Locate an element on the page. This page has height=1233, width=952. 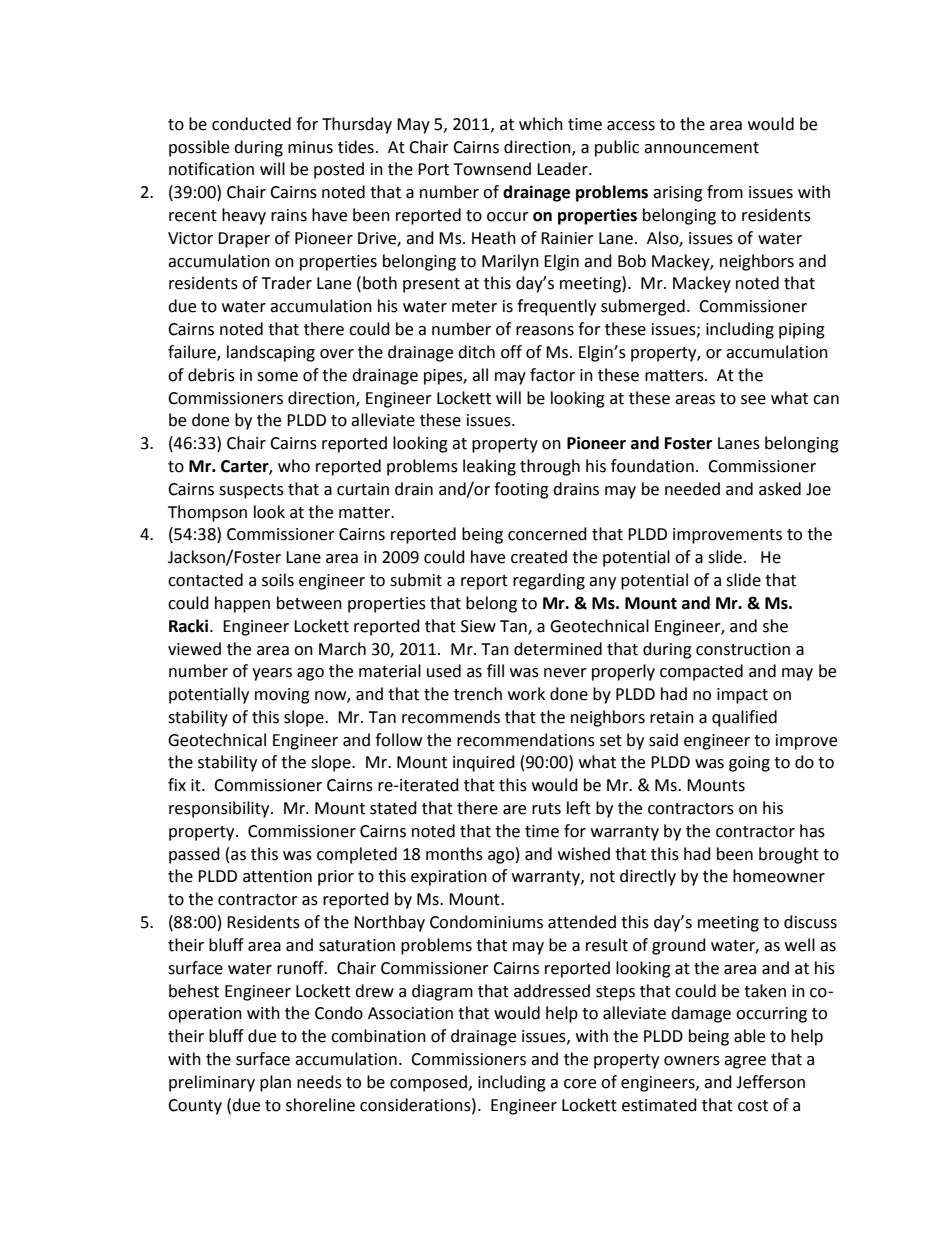
going is located at coordinates (749, 764).
